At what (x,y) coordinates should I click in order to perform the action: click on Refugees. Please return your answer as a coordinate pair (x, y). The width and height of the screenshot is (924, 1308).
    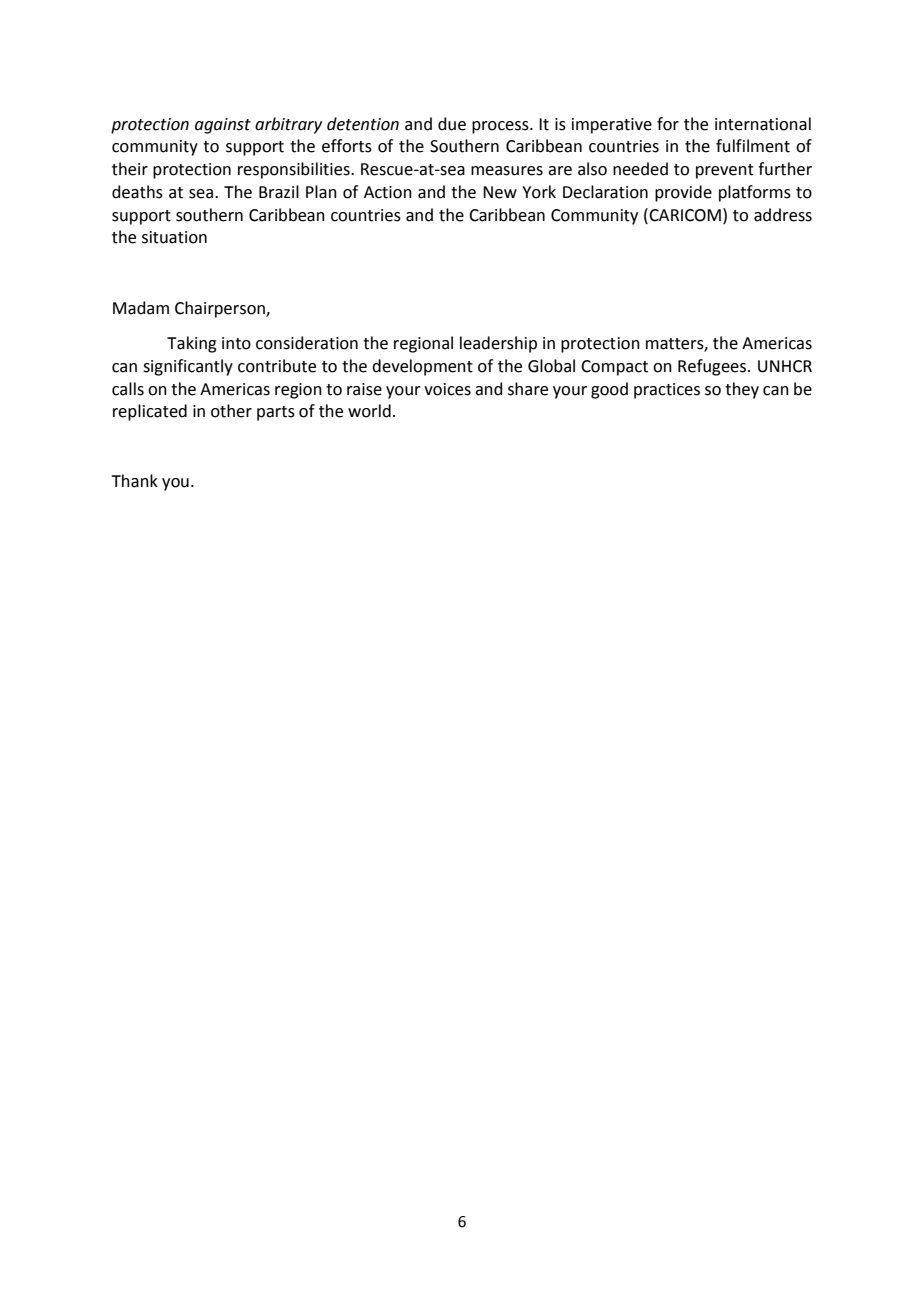
    Looking at the image, I should click on (713, 367).
